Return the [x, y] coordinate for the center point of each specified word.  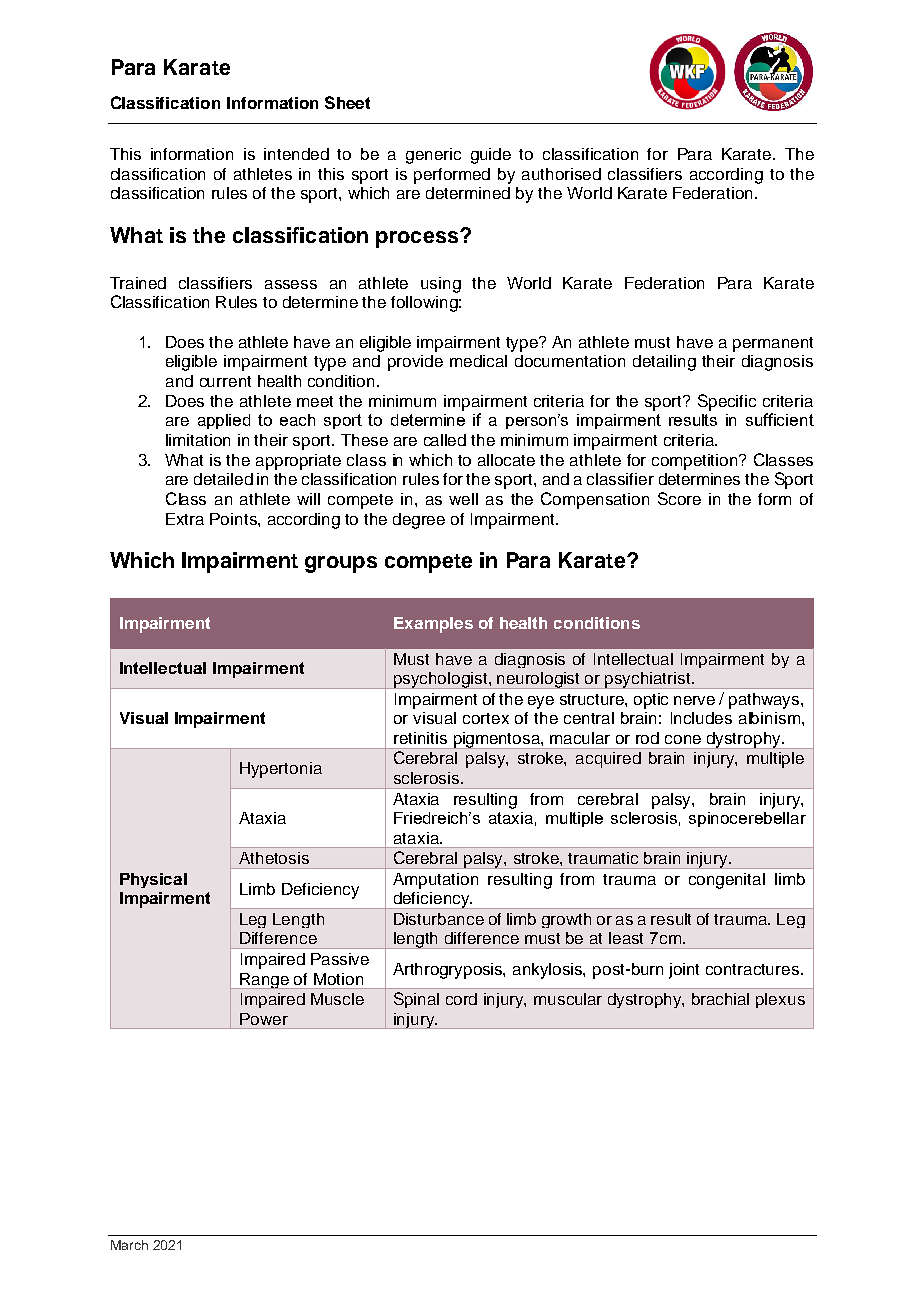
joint [684, 971]
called [445, 440]
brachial [720, 999]
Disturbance [439, 919]
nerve [694, 700]
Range [264, 981]
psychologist [441, 680]
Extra [185, 519]
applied [224, 421]
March [129, 1245]
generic [433, 156]
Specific [727, 402]
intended [296, 154]
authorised [561, 174]
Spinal [416, 1000]
